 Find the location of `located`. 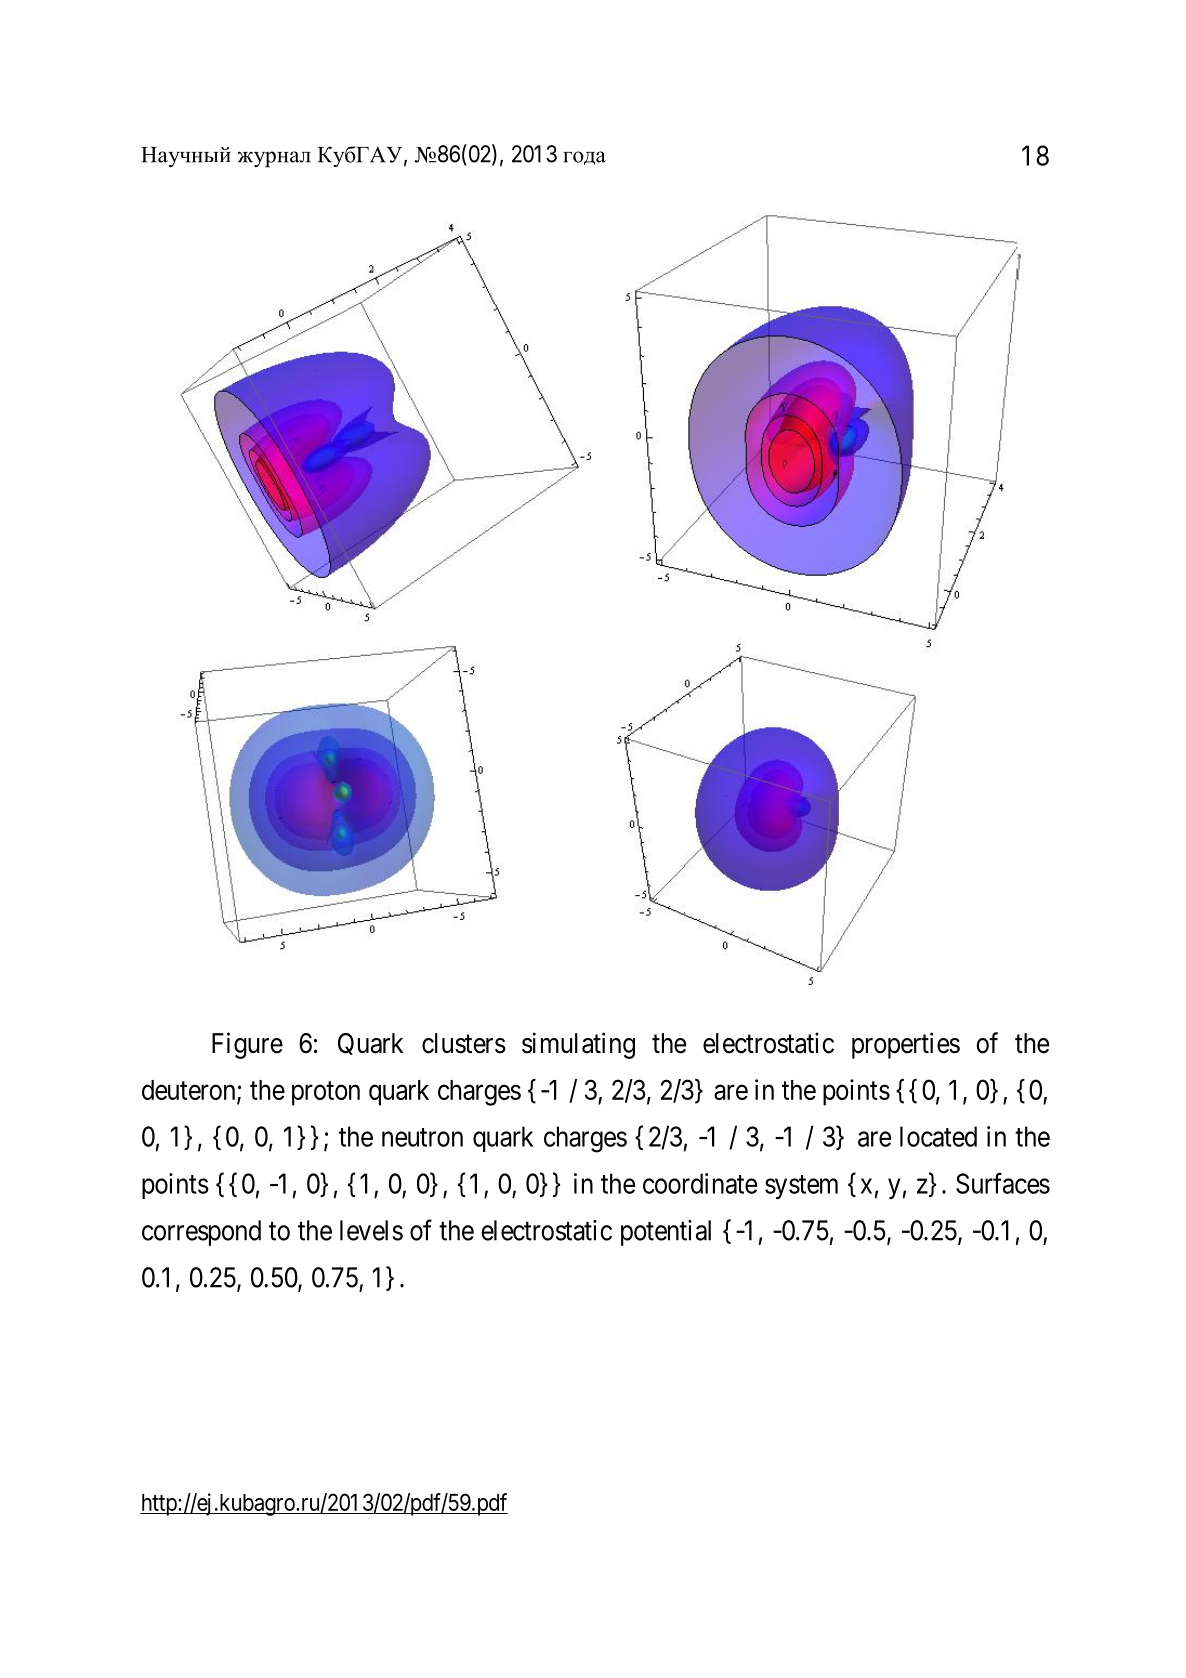

located is located at coordinates (938, 1136).
